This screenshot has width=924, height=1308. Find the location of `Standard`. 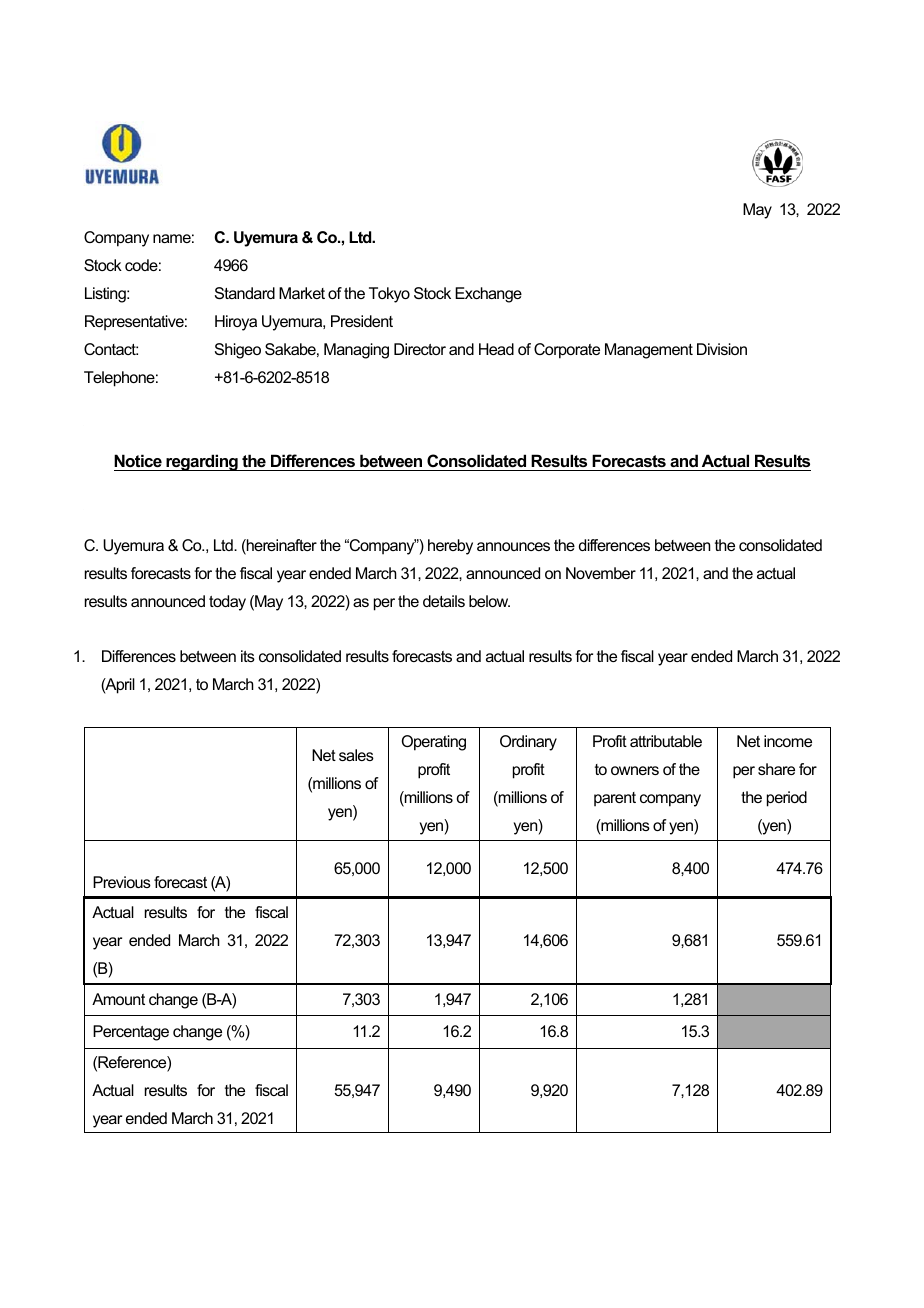

Standard is located at coordinates (245, 293).
